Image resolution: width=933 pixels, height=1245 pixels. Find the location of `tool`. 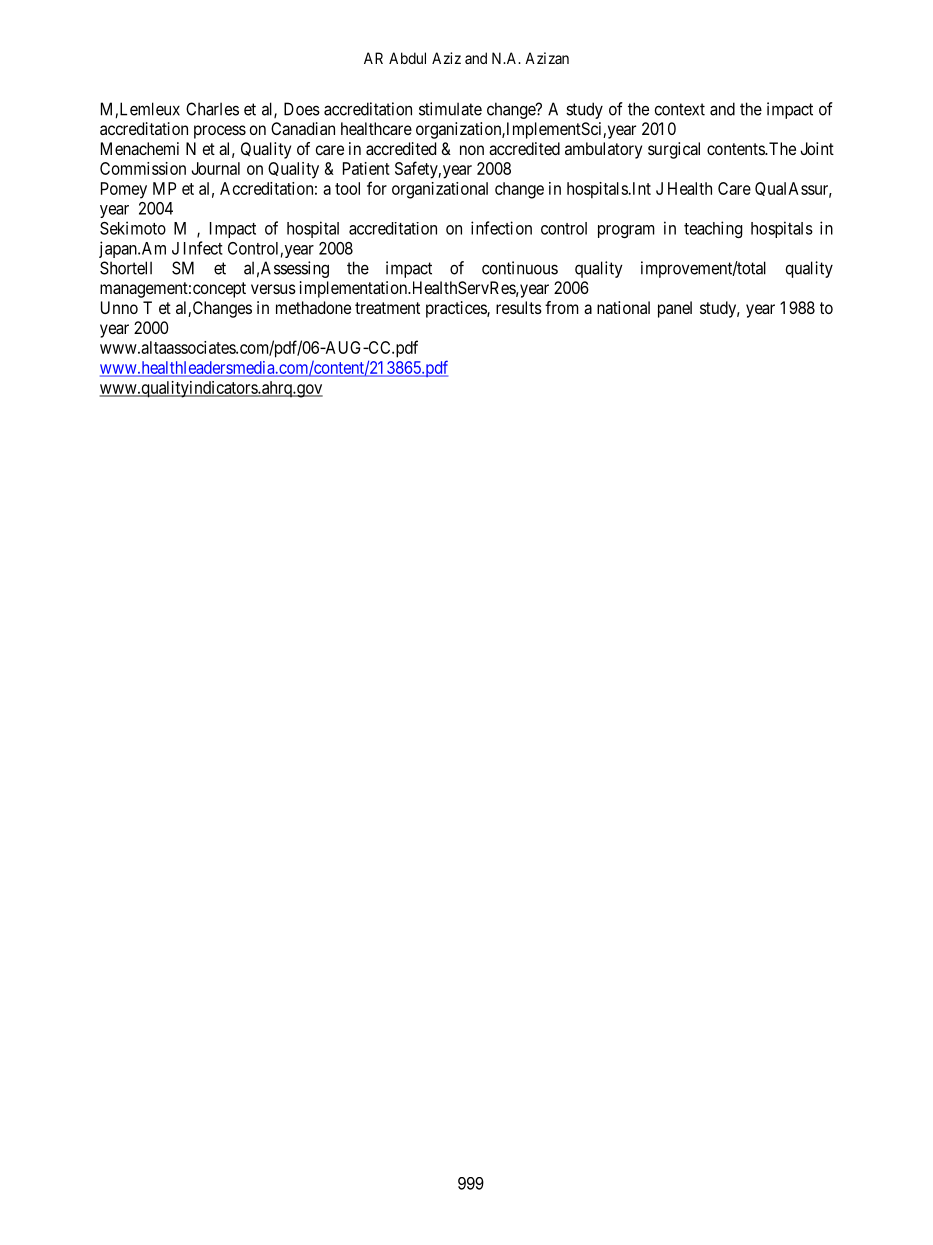

tool is located at coordinates (347, 188).
